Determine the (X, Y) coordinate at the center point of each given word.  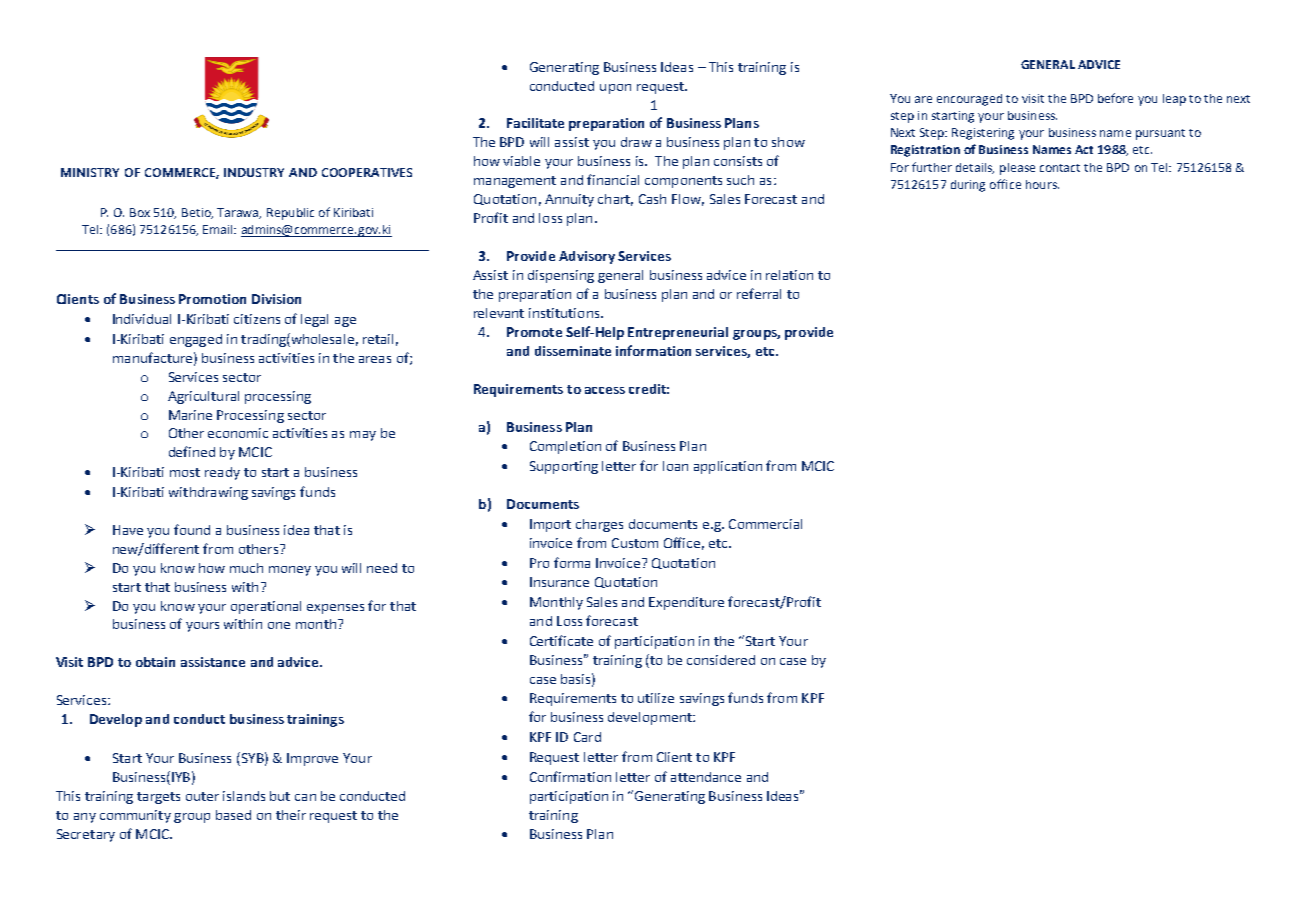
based (233, 815)
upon (615, 89)
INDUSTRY (254, 172)
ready (222, 473)
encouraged (969, 100)
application (728, 467)
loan (675, 466)
